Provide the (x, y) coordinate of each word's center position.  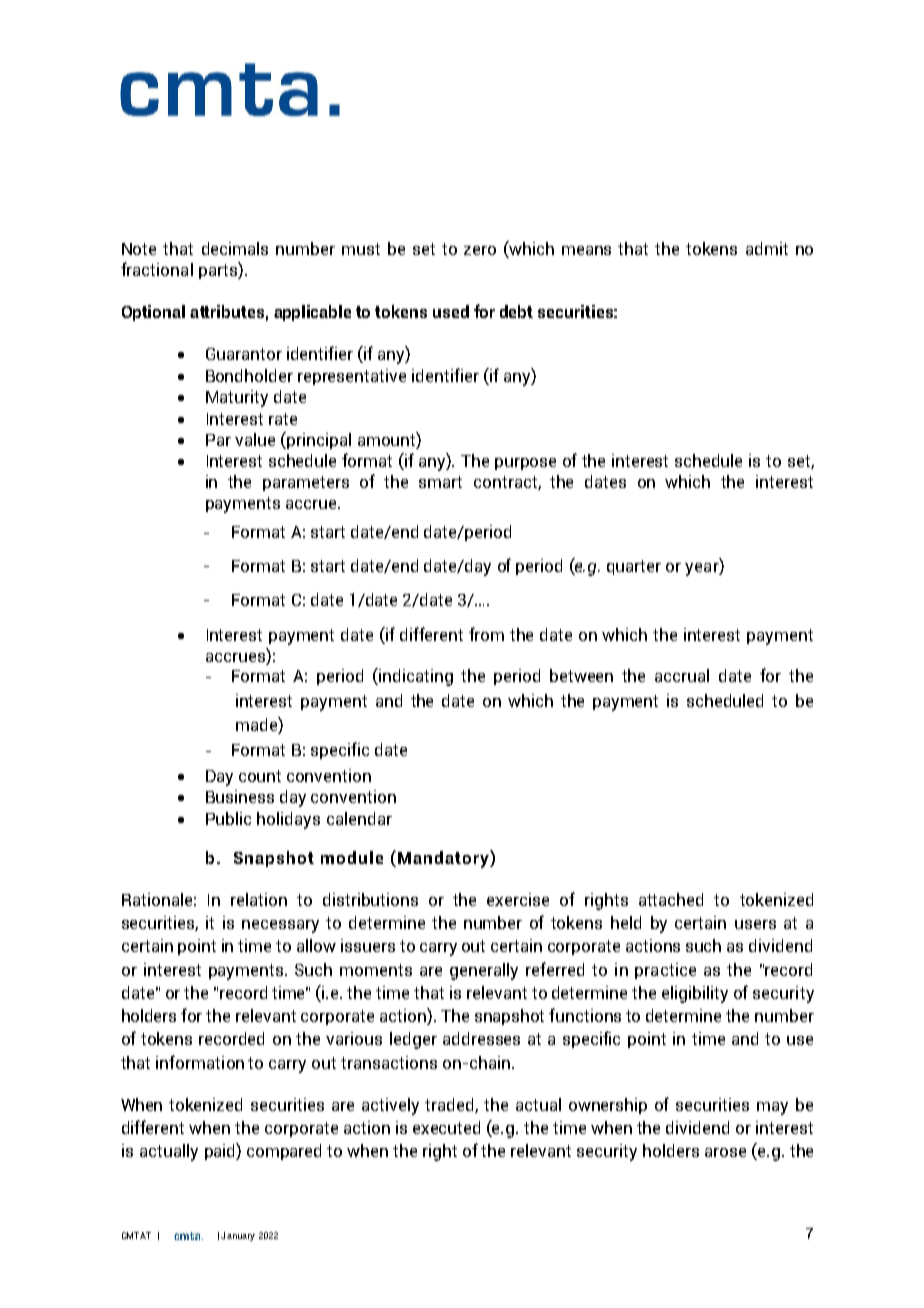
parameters (306, 483)
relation (259, 899)
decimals (235, 248)
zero (480, 250)
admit (767, 248)
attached (671, 899)
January (238, 1236)
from (486, 634)
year (703, 569)
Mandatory (444, 859)
